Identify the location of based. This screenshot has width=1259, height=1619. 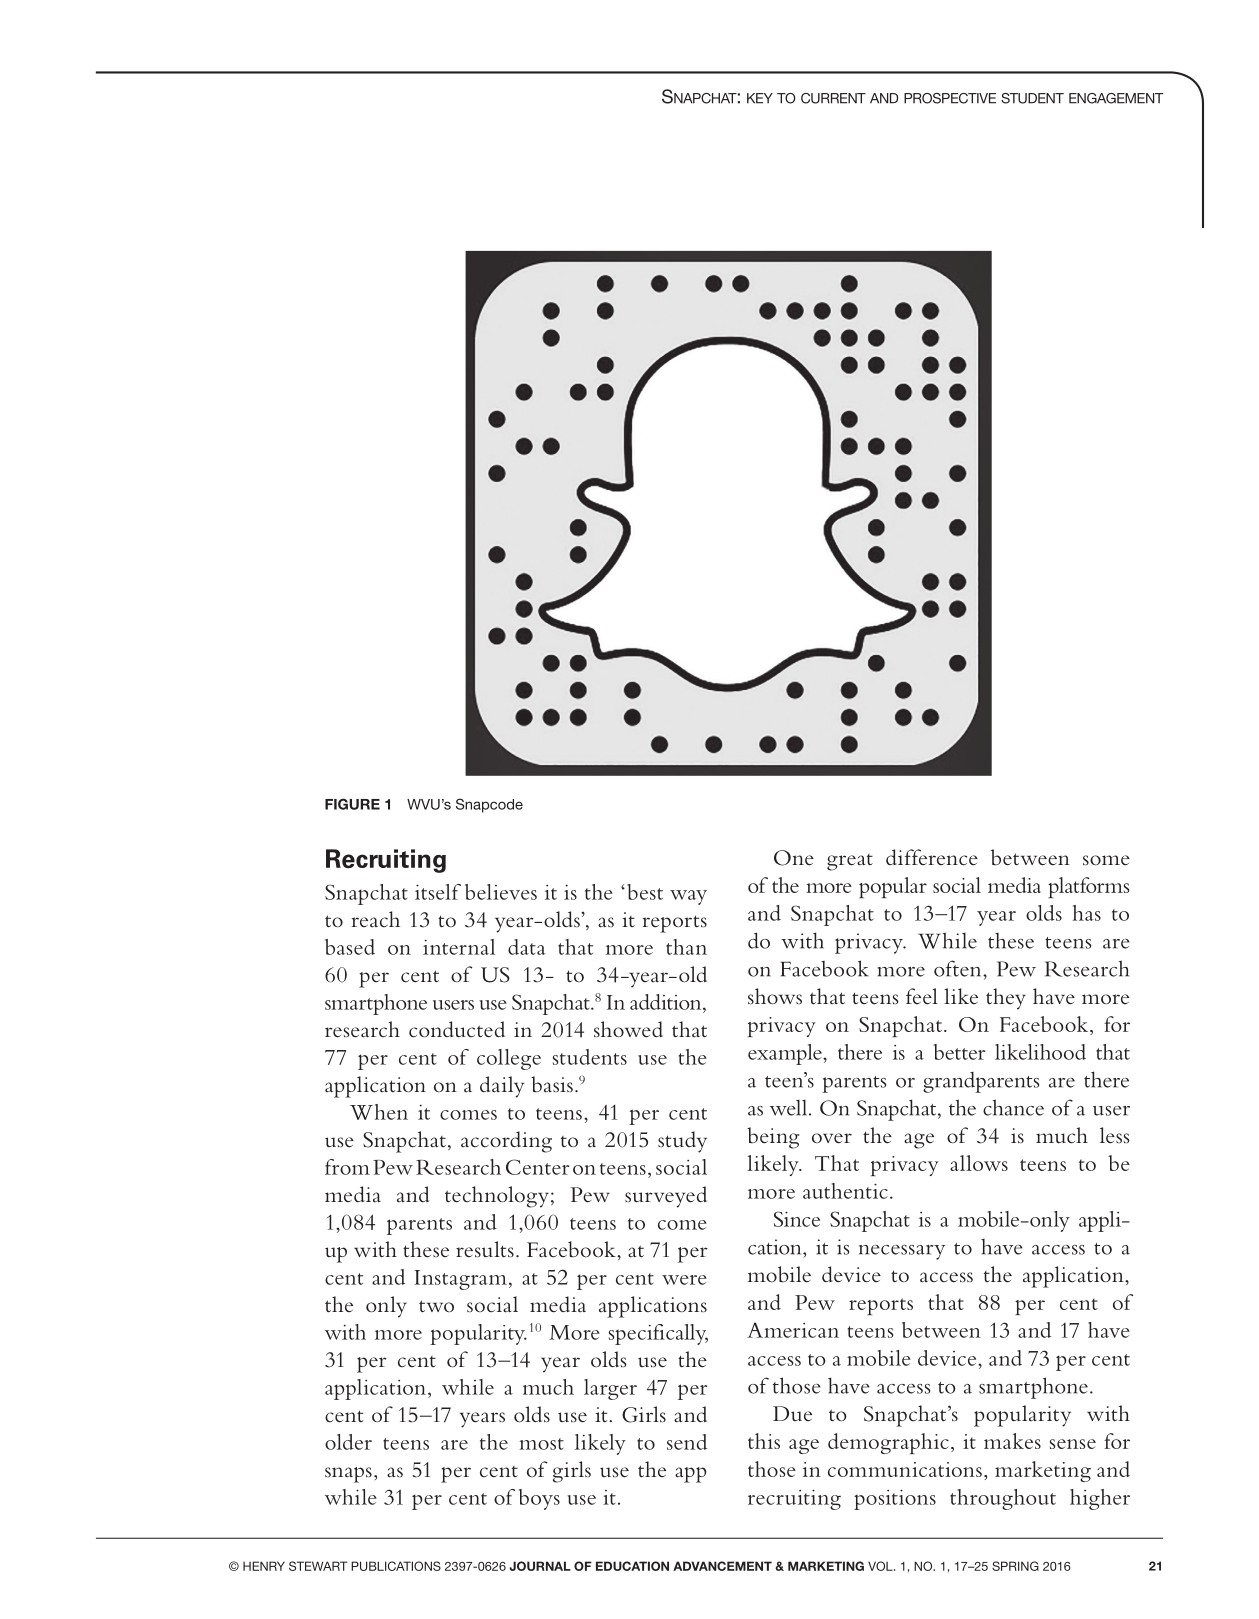
(350, 947).
